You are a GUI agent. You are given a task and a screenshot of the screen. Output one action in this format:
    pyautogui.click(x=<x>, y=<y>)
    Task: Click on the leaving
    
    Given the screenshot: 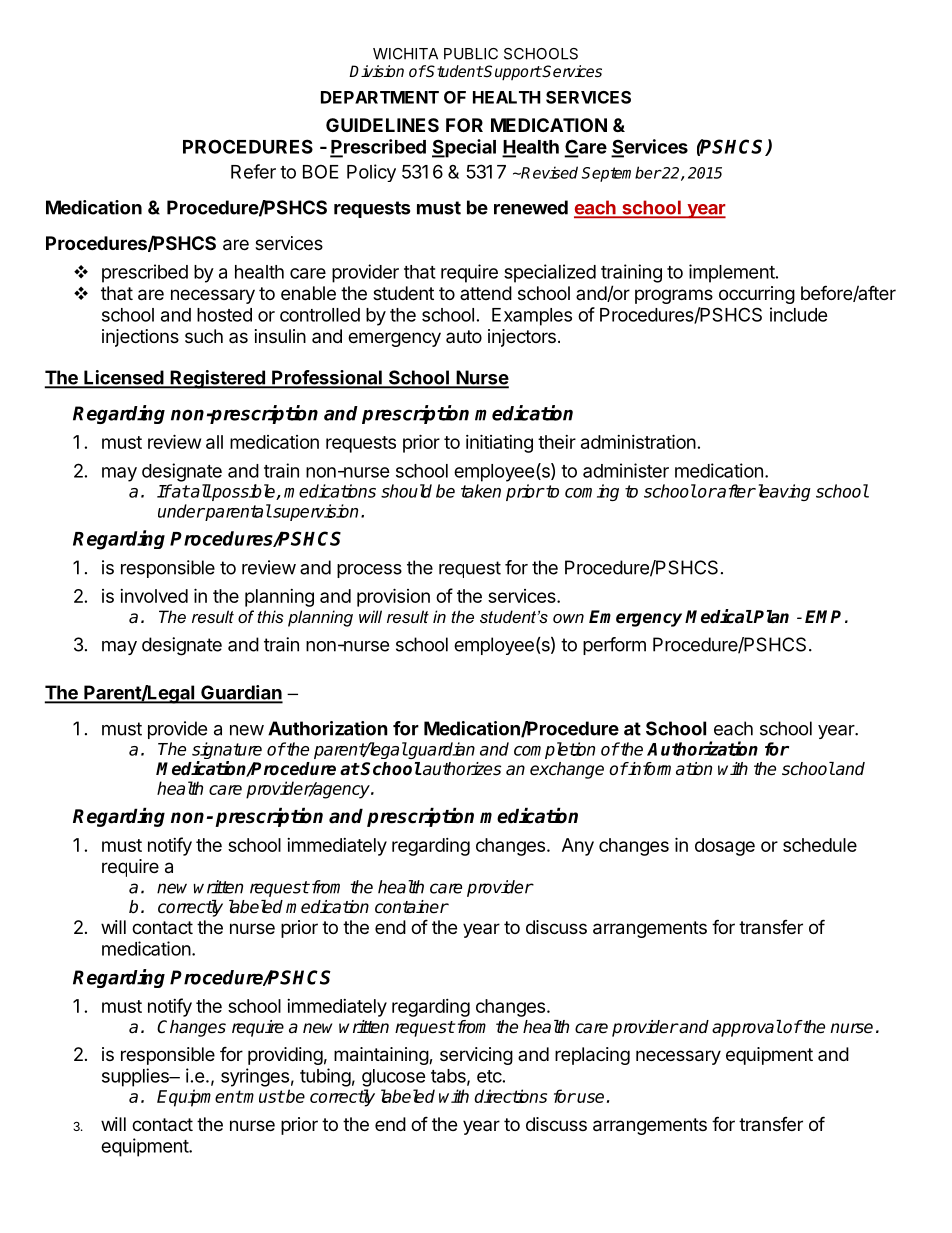 What is the action you would take?
    pyautogui.click(x=783, y=492)
